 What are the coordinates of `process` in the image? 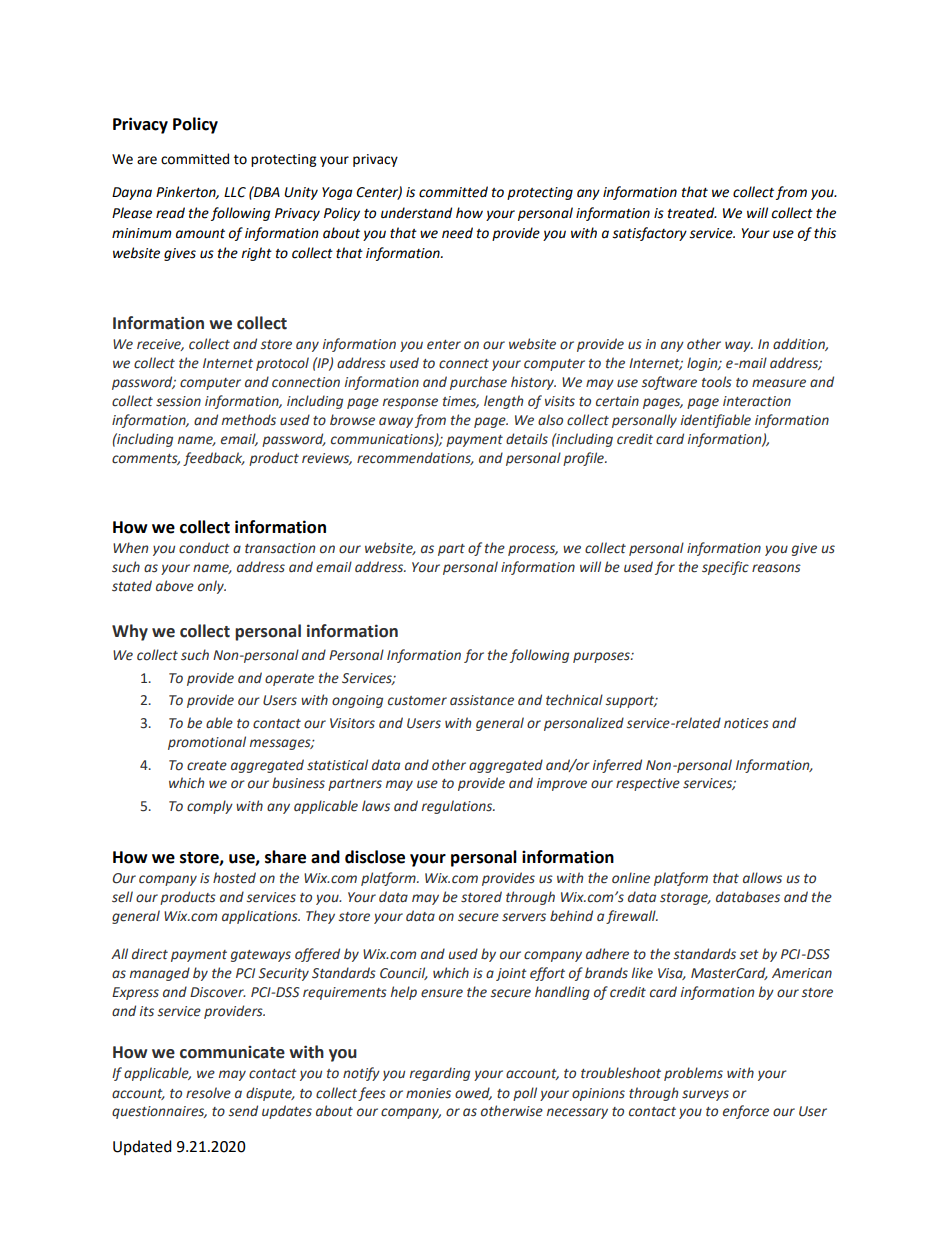 It's located at (533, 550).
